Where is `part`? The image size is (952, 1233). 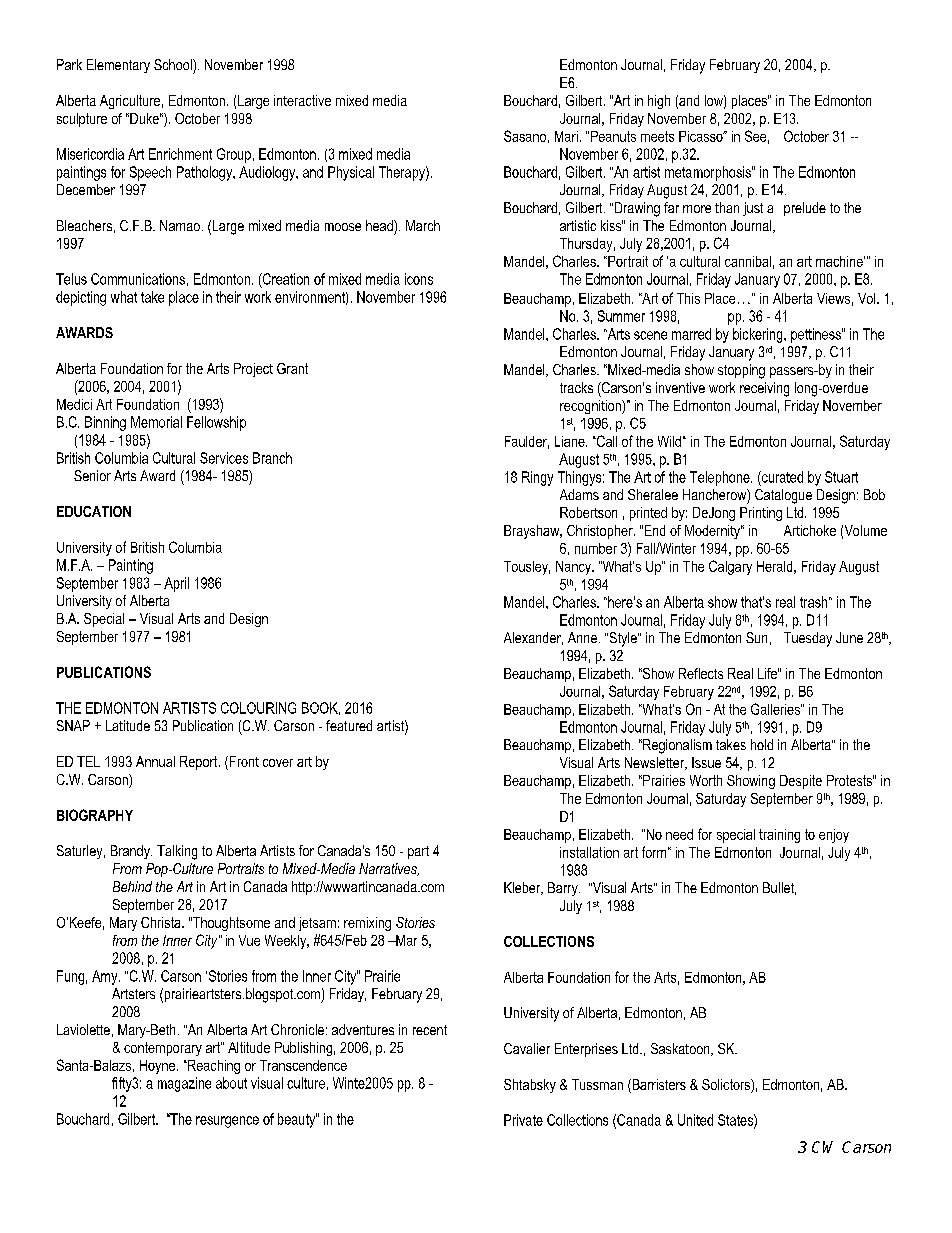 part is located at coordinates (418, 852).
